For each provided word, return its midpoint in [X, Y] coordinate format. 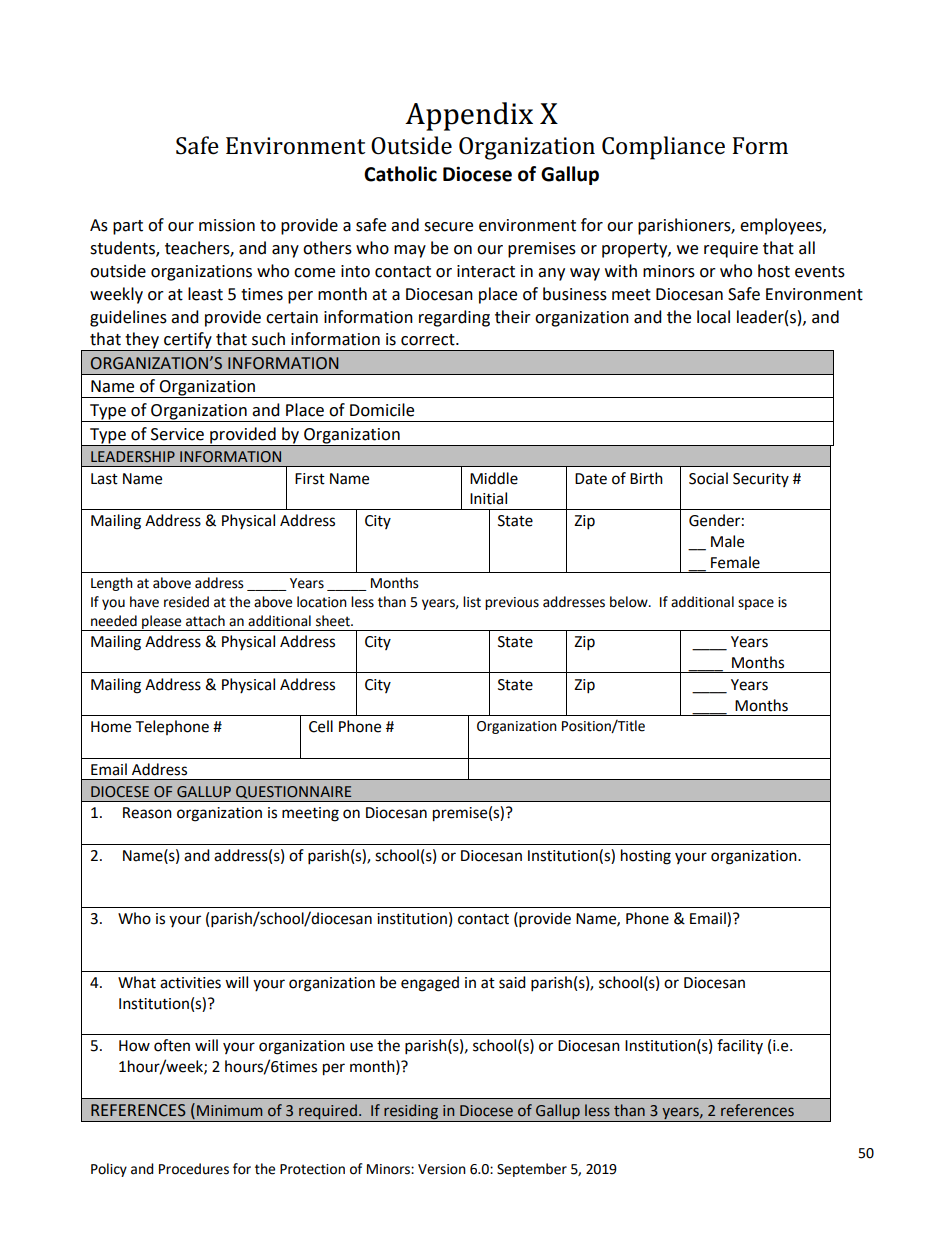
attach [205, 621]
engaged [430, 984]
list [472, 602]
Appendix [469, 116]
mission [227, 225]
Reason [147, 813]
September [532, 1170]
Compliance [663, 148]
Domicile [382, 410]
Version [442, 1169]
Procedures [194, 1169]
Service [177, 434]
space [756, 604]
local [713, 317]
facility [740, 1046]
